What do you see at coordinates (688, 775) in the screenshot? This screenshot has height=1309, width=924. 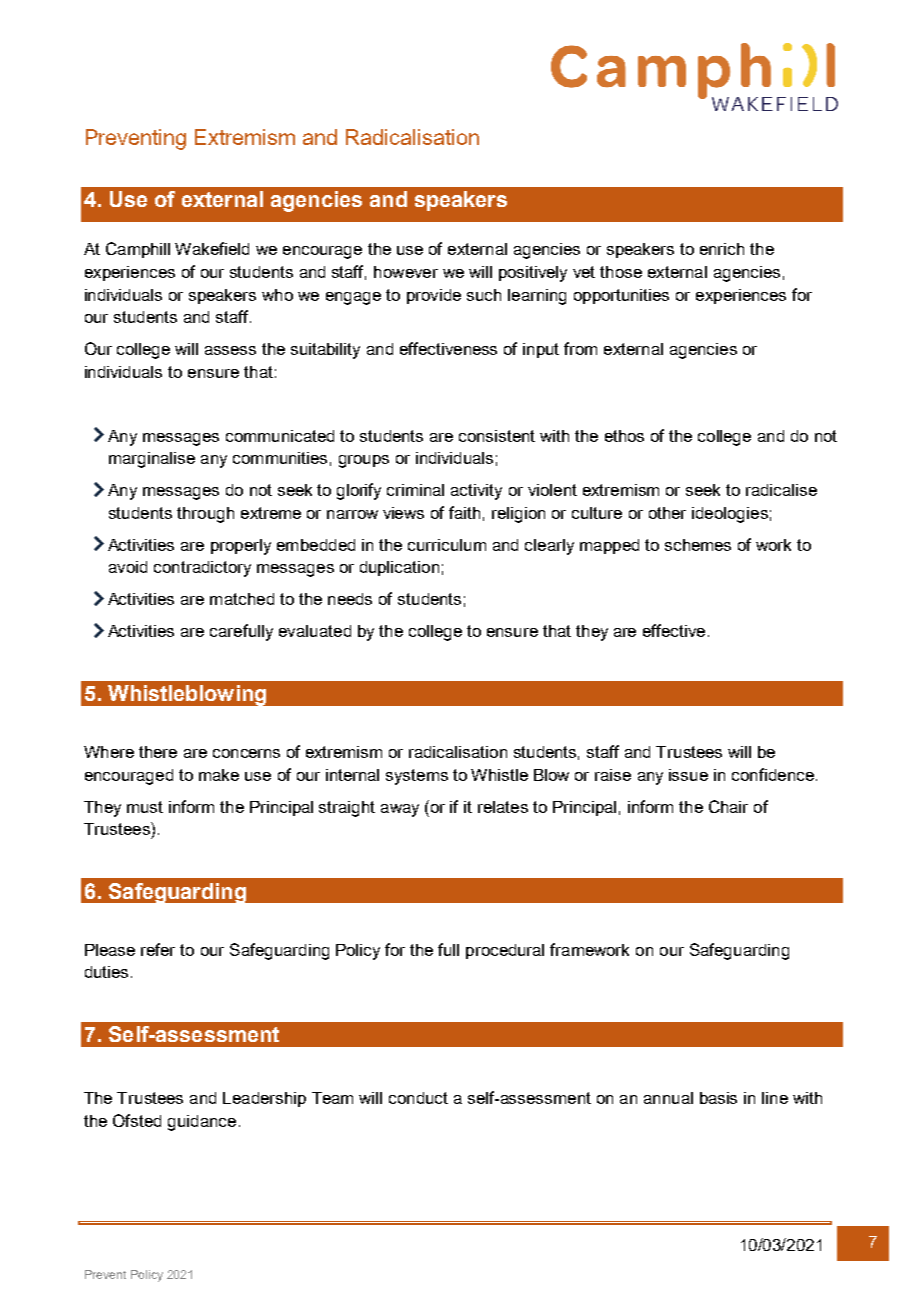 I see `issue` at bounding box center [688, 775].
